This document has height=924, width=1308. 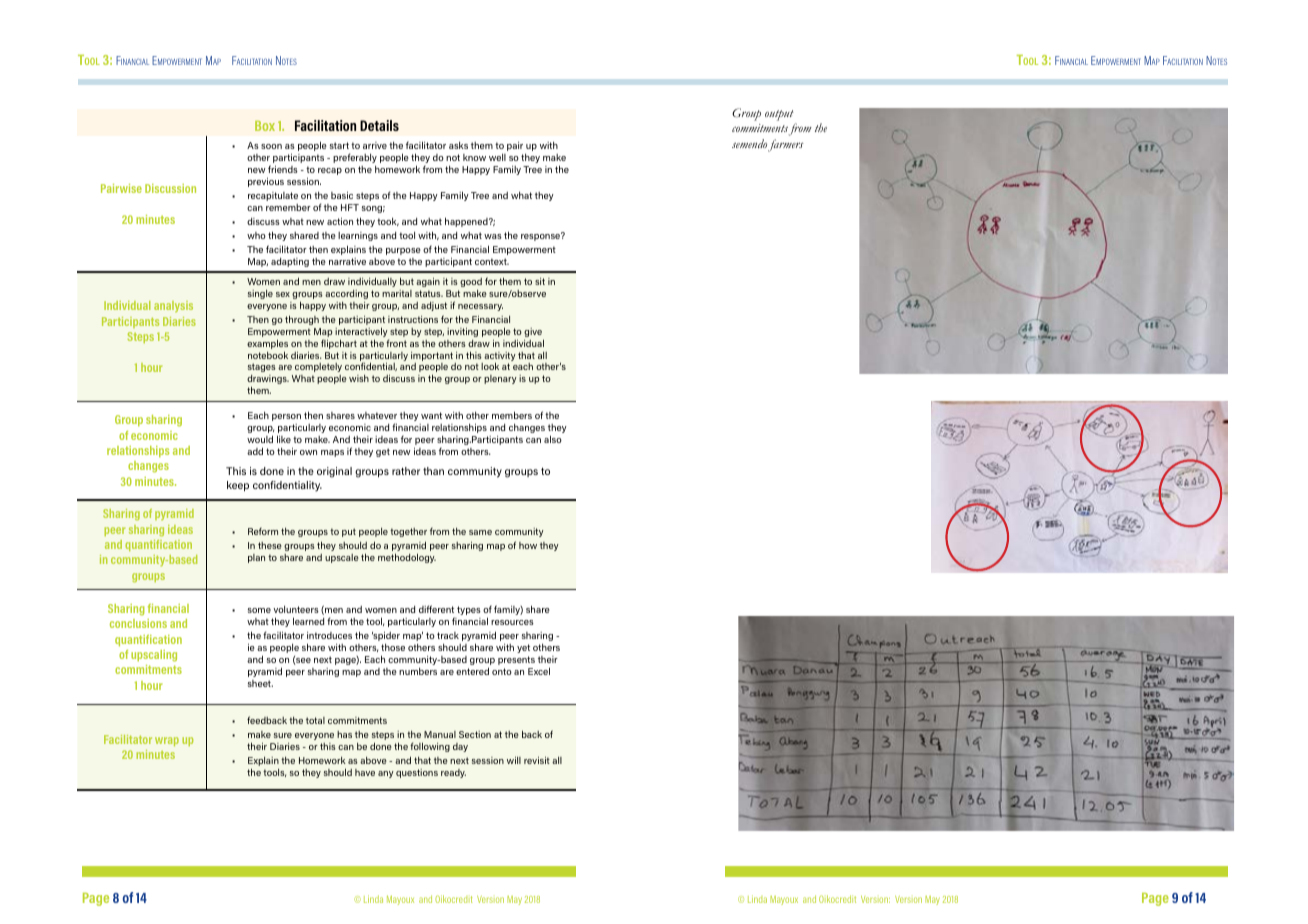 I want to click on Box, so click(x=265, y=126).
